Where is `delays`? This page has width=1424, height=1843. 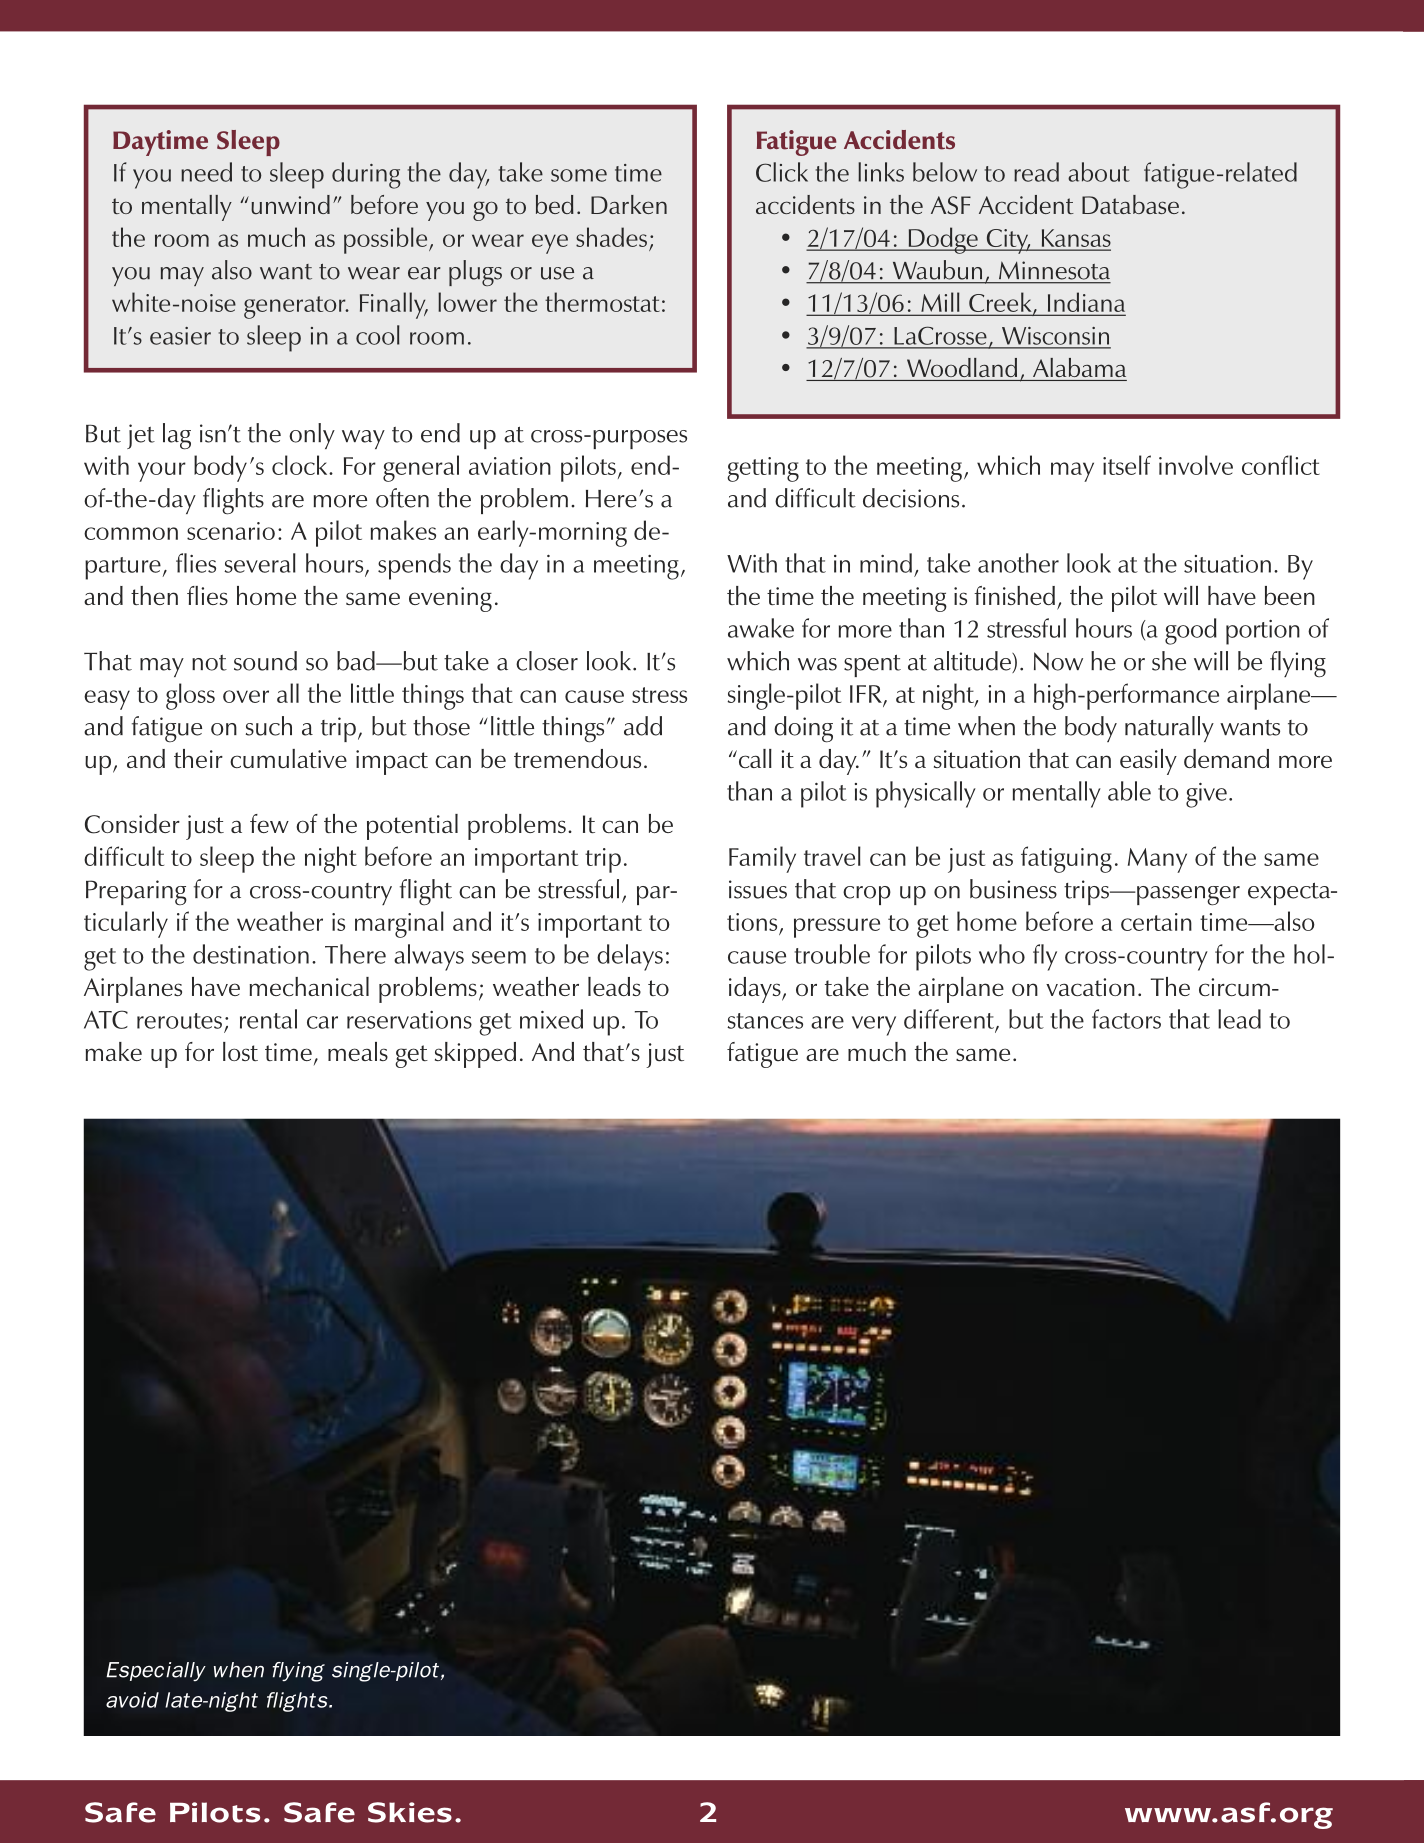
delays is located at coordinates (630, 957).
